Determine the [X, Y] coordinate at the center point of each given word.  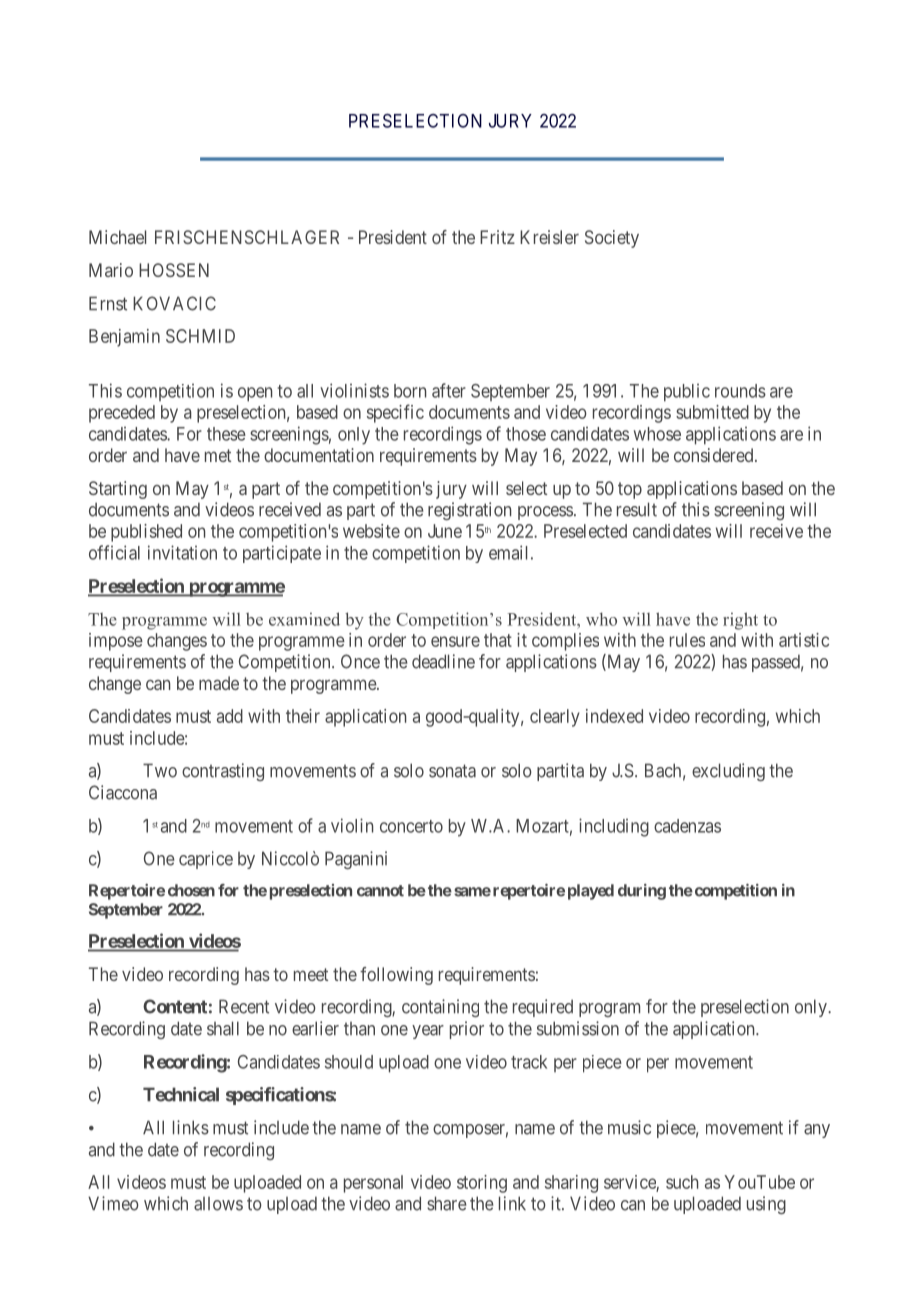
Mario [111, 270]
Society [612, 239]
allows [218, 1204]
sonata [452, 771]
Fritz [497, 237]
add [230, 716]
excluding [728, 772]
